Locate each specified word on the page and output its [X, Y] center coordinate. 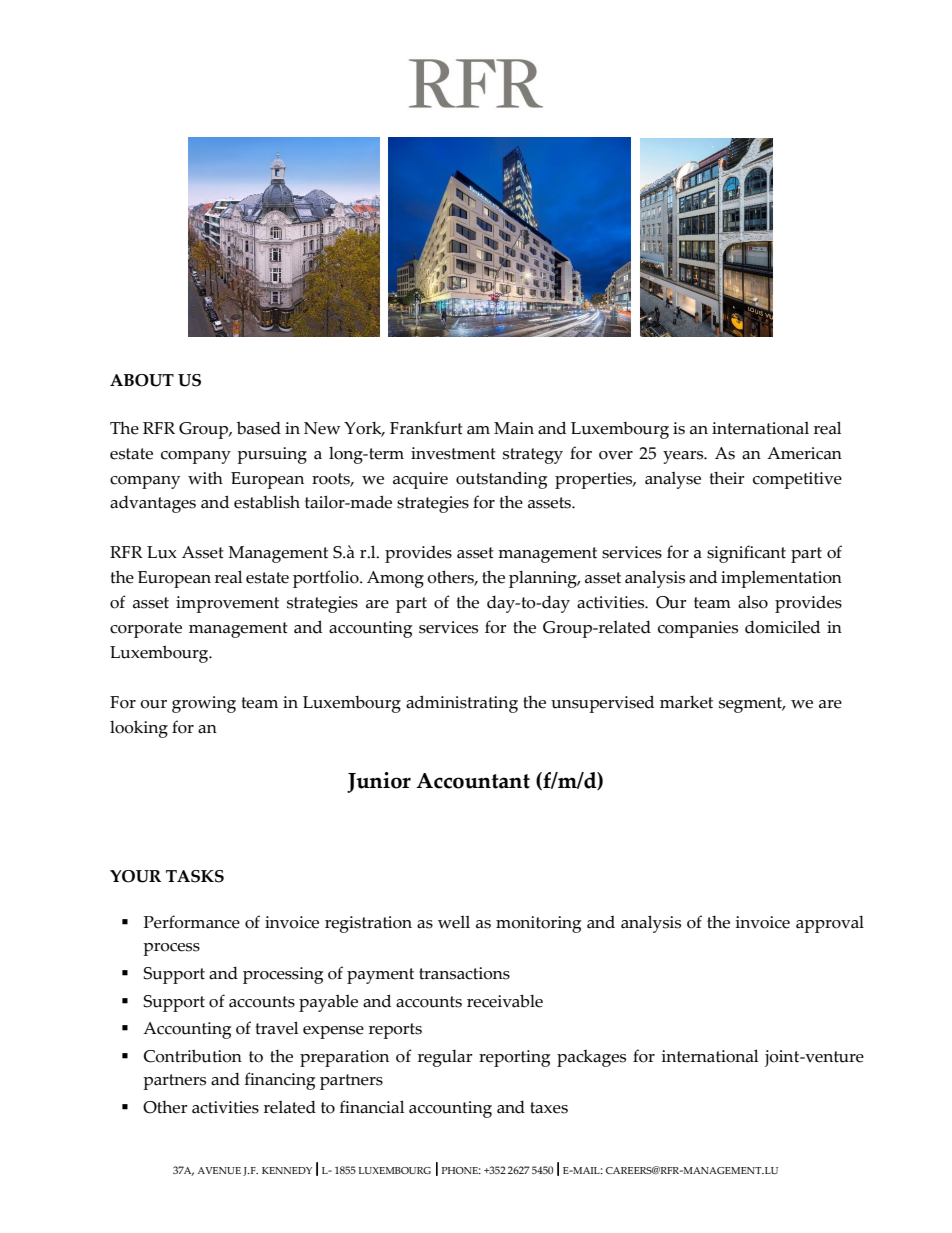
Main [514, 428]
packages [591, 1058]
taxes [549, 1108]
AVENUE [219, 1170]
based [259, 428]
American [804, 453]
